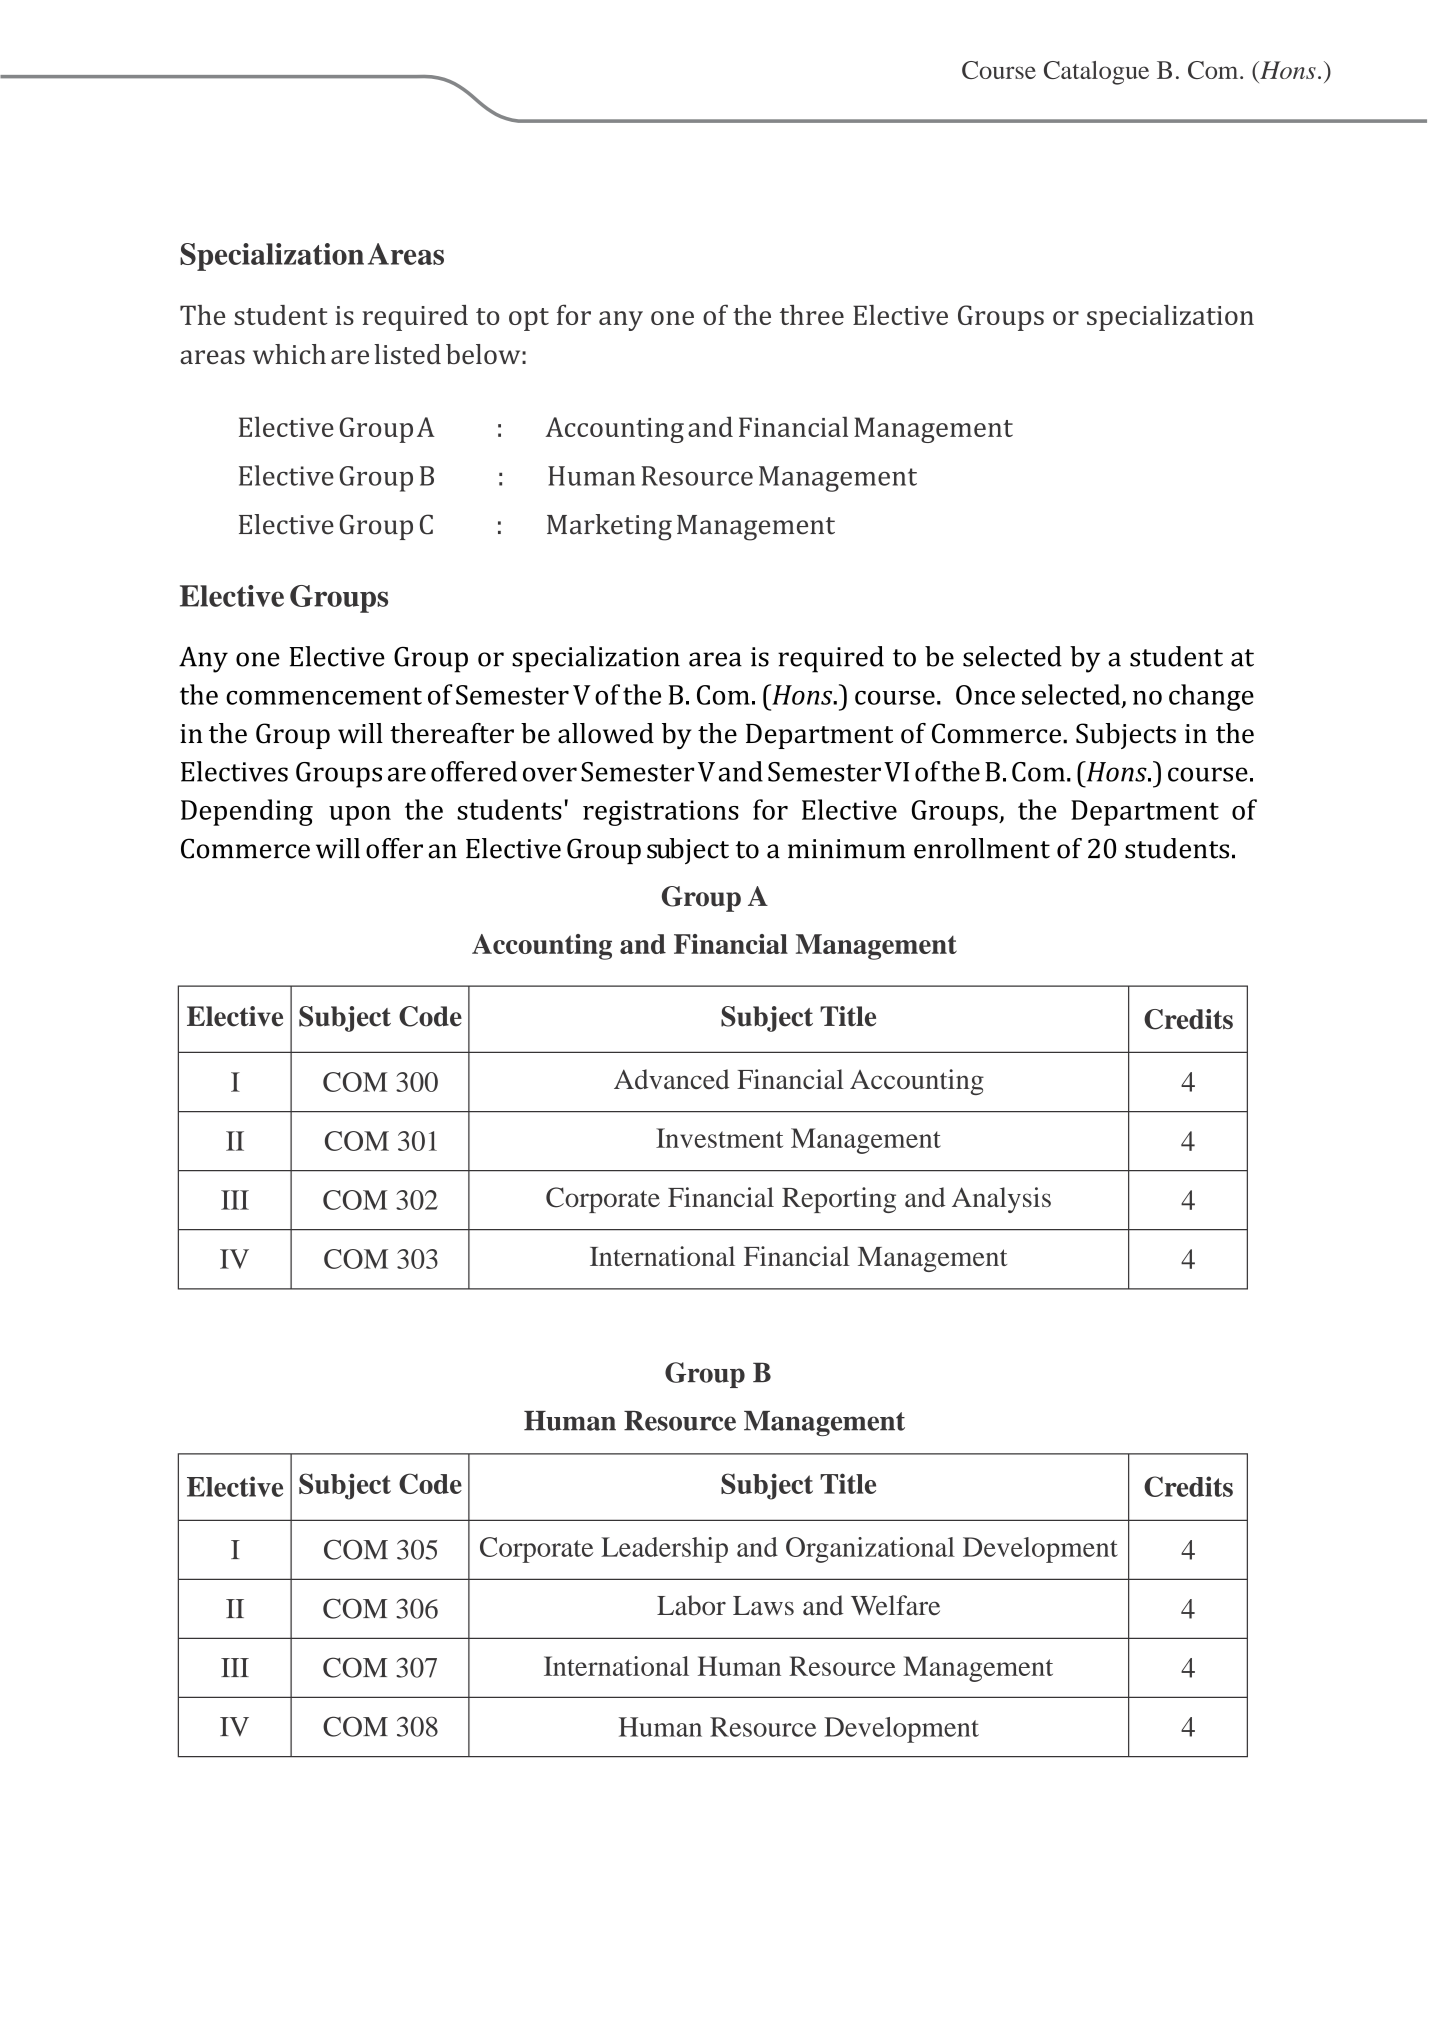 This screenshot has width=1429, height=2019. What do you see at coordinates (812, 315) in the screenshot?
I see `three` at bounding box center [812, 315].
